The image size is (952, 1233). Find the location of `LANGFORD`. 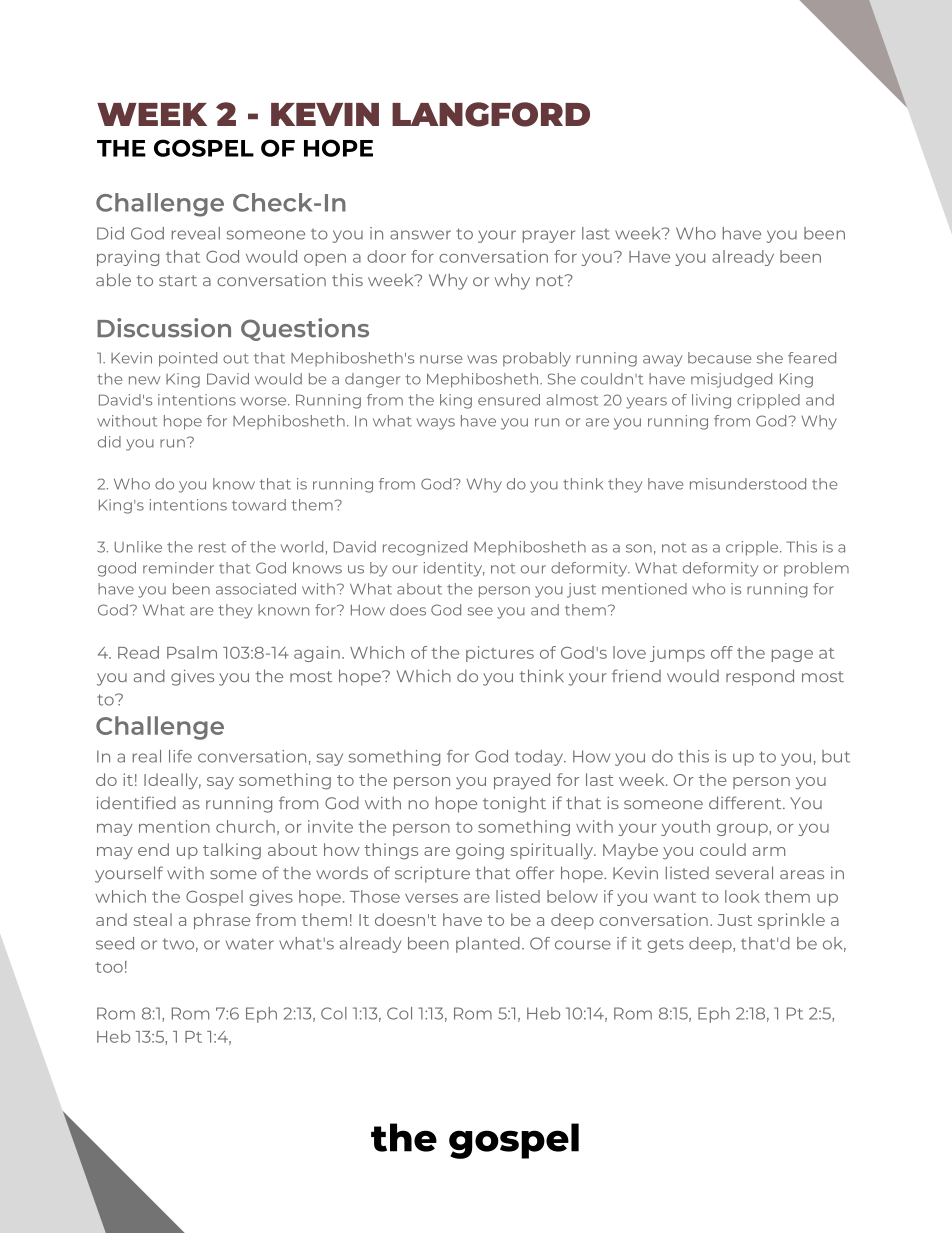

LANGFORD is located at coordinates (491, 114).
